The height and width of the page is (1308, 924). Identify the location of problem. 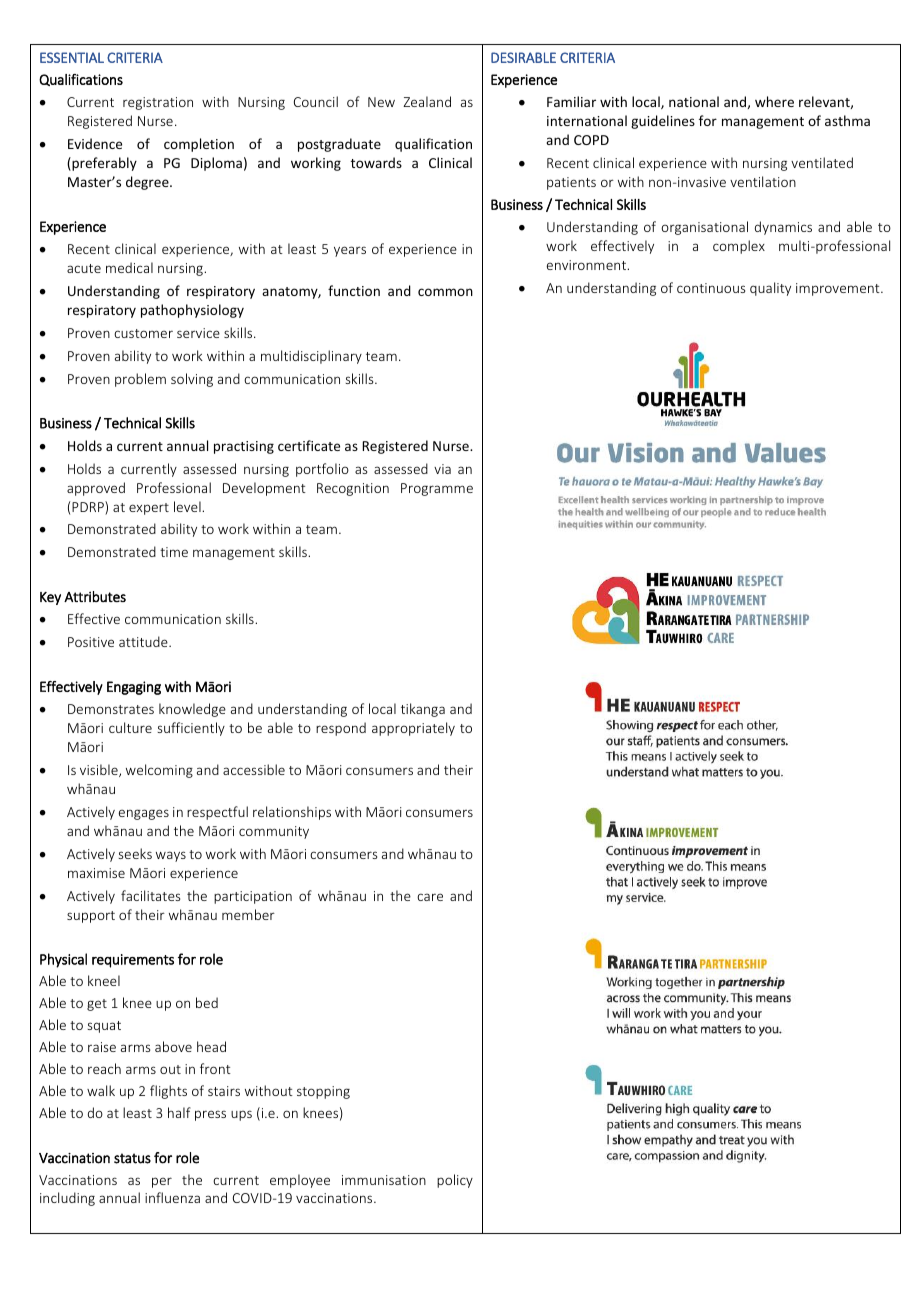
(140, 380).
